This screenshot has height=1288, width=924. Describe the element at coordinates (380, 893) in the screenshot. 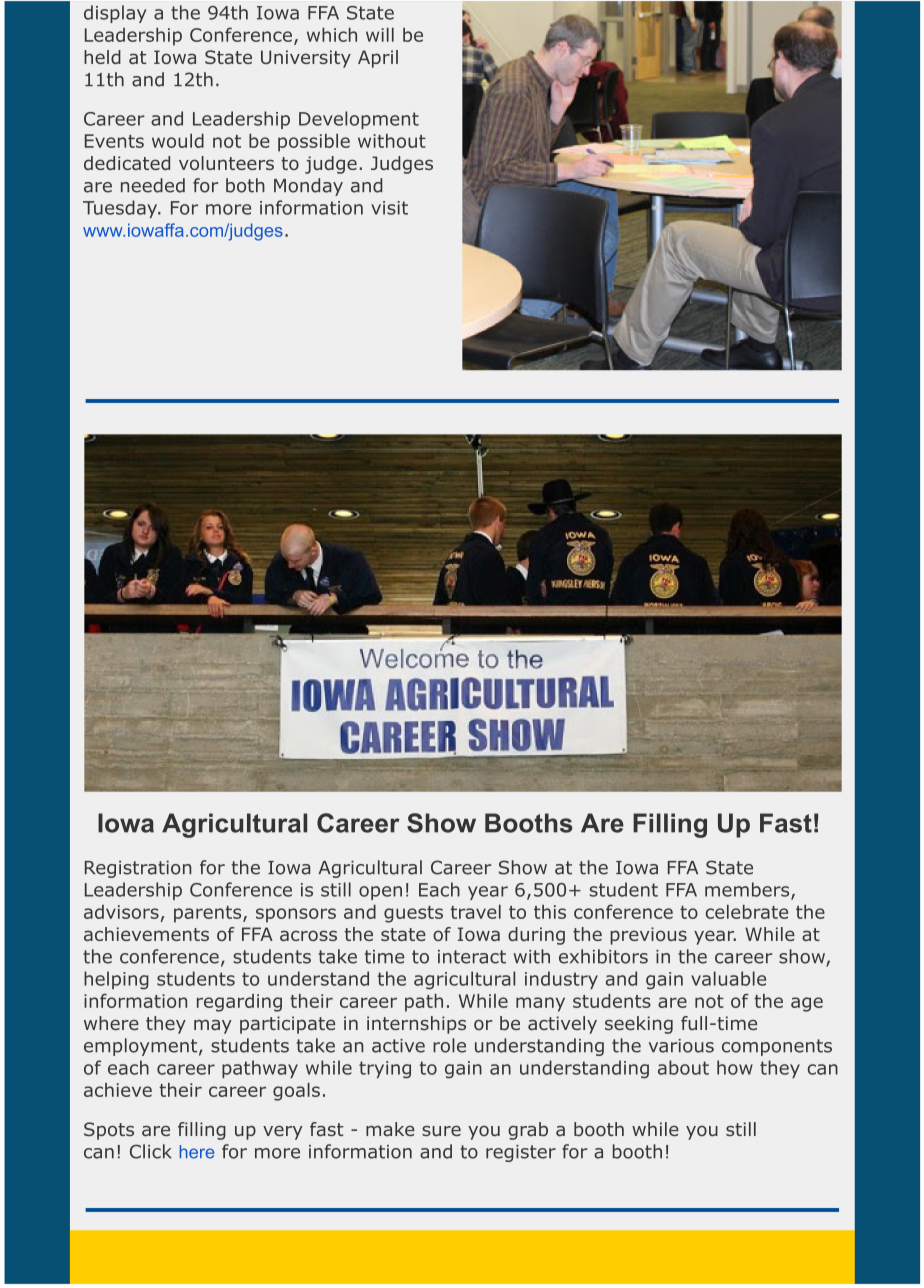

I see `open` at that location.
